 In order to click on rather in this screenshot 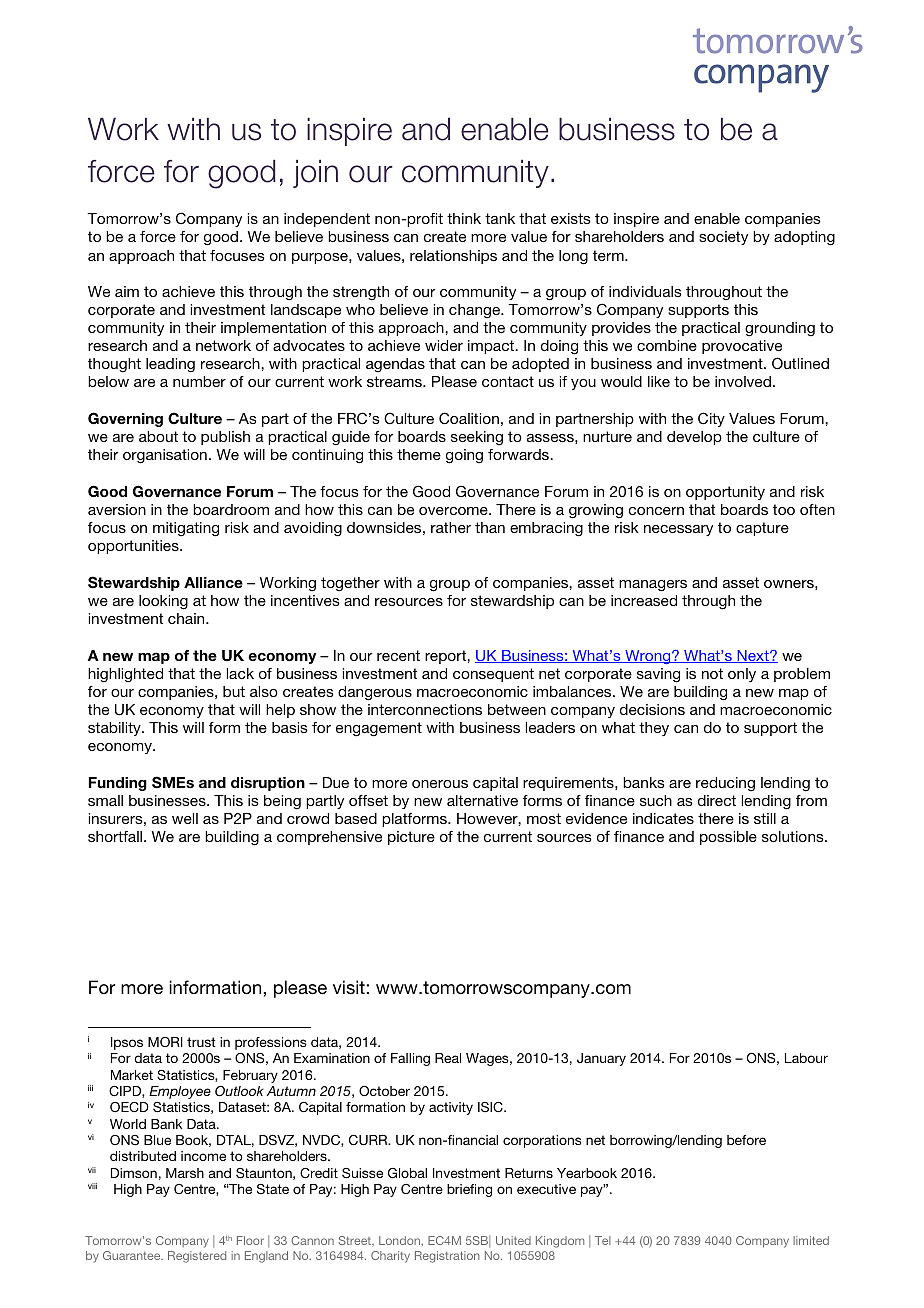, I will do `click(451, 527)`.
